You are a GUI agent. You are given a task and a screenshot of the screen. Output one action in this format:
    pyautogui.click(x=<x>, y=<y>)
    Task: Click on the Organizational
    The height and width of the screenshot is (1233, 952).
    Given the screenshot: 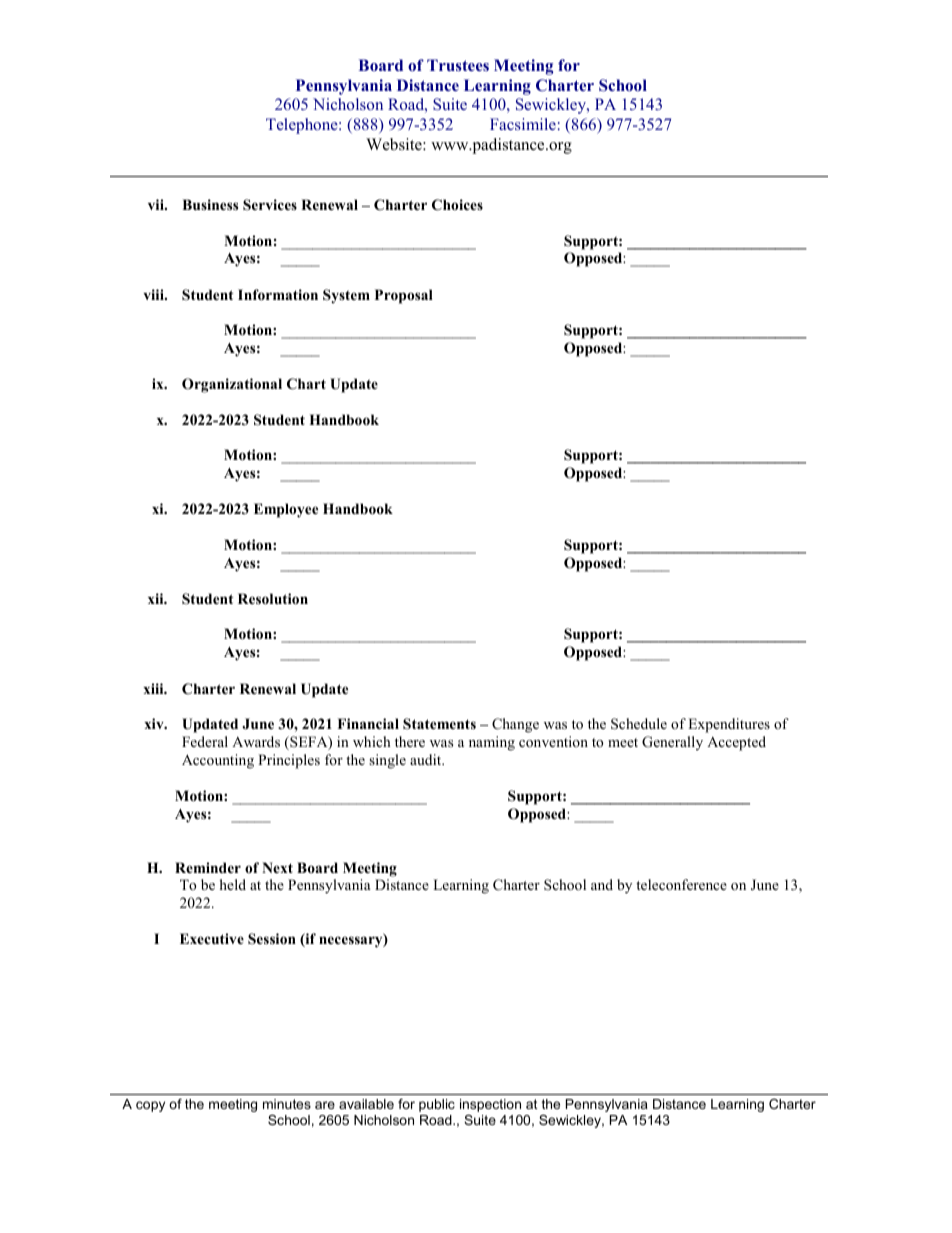 What is the action you would take?
    pyautogui.click(x=232, y=385)
